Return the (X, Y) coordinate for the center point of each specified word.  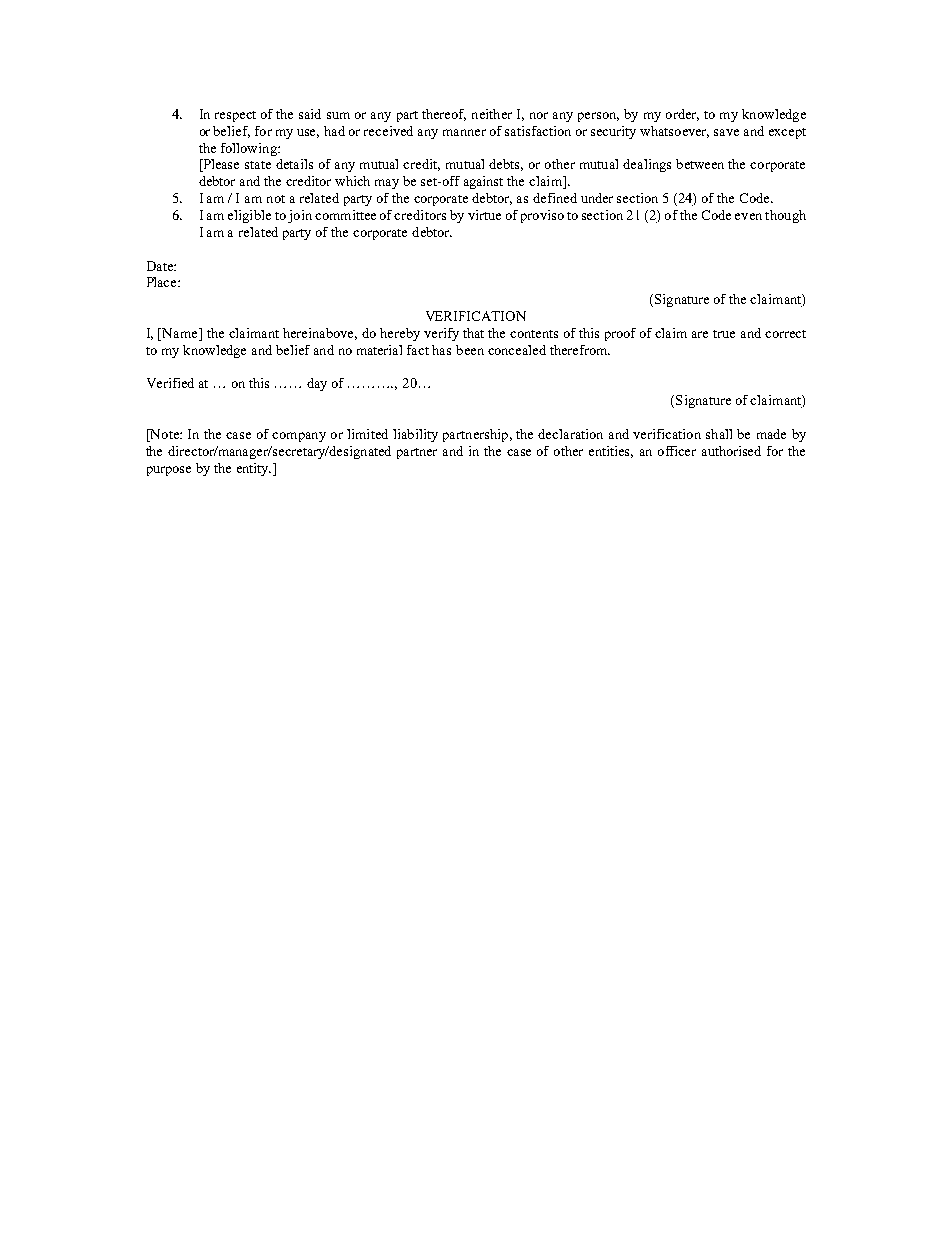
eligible (249, 216)
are (700, 334)
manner (464, 132)
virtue (484, 215)
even (748, 216)
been (470, 350)
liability (415, 435)
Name (180, 334)
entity (254, 469)
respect (235, 116)
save (726, 132)
